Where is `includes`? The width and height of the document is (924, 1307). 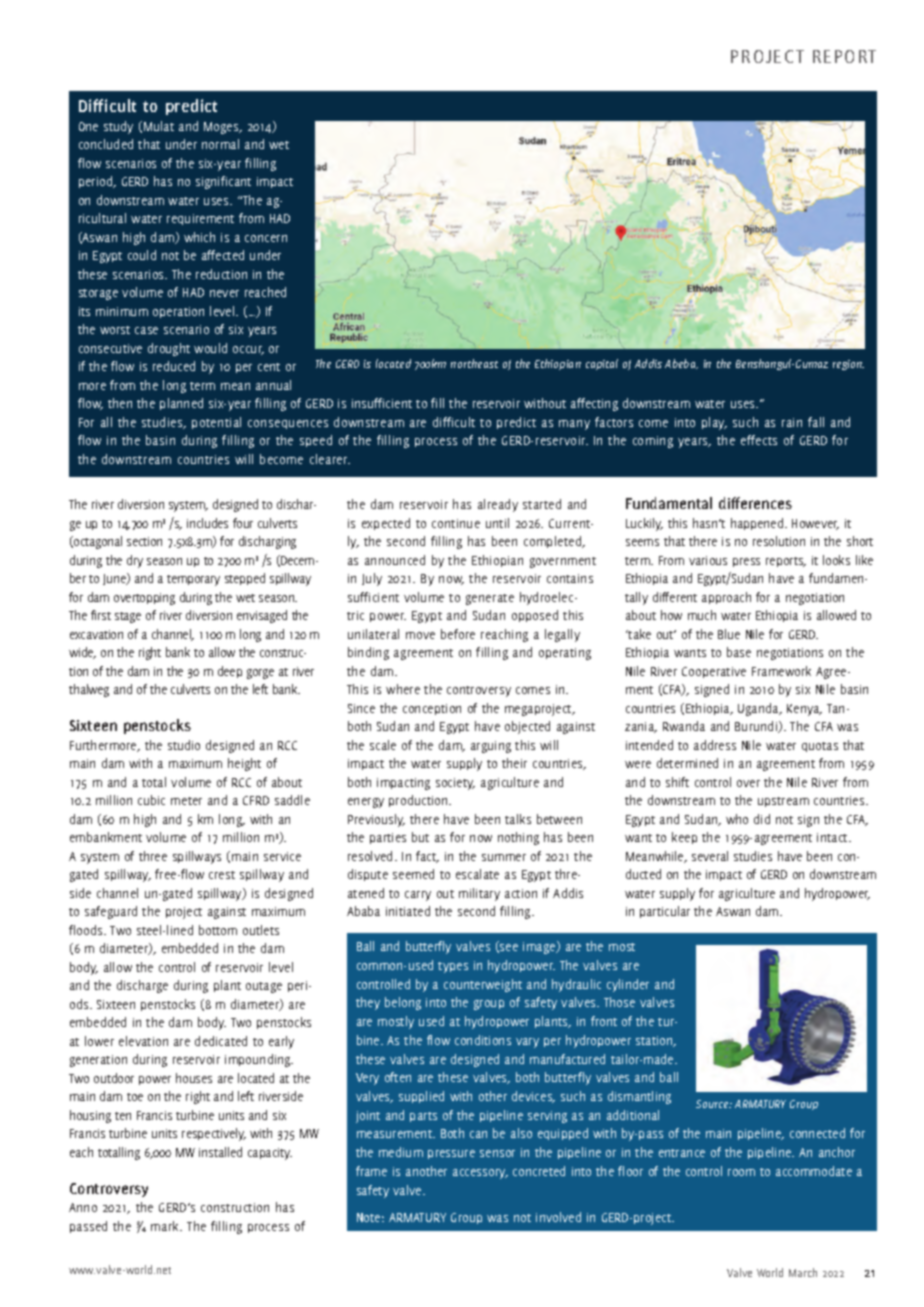 includes is located at coordinates (207, 523).
